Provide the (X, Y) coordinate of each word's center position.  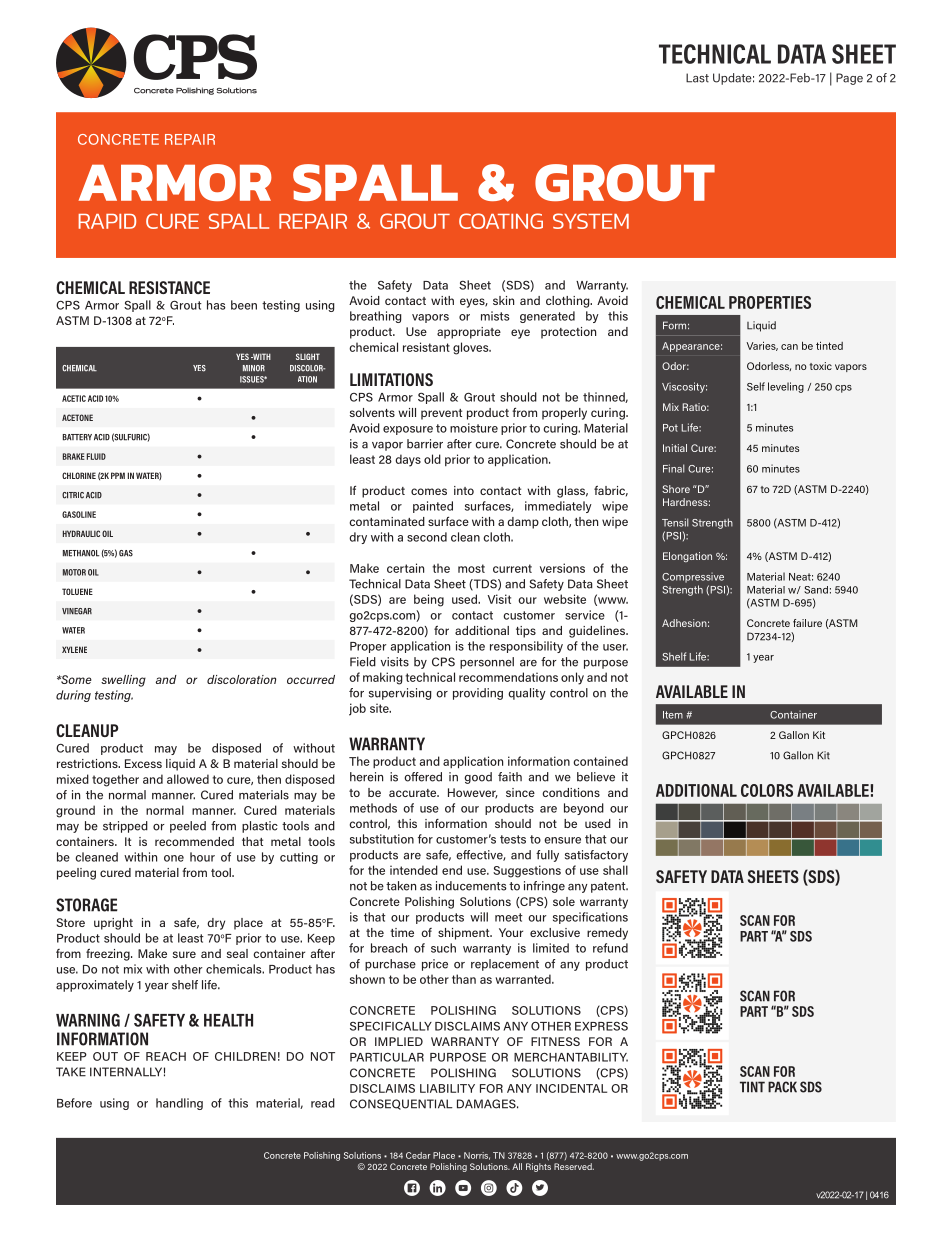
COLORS (767, 790)
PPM (118, 475)
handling (179, 1104)
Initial (675, 448)
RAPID (107, 221)
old (432, 459)
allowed (188, 779)
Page (849, 79)
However (473, 793)
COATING (501, 221)
